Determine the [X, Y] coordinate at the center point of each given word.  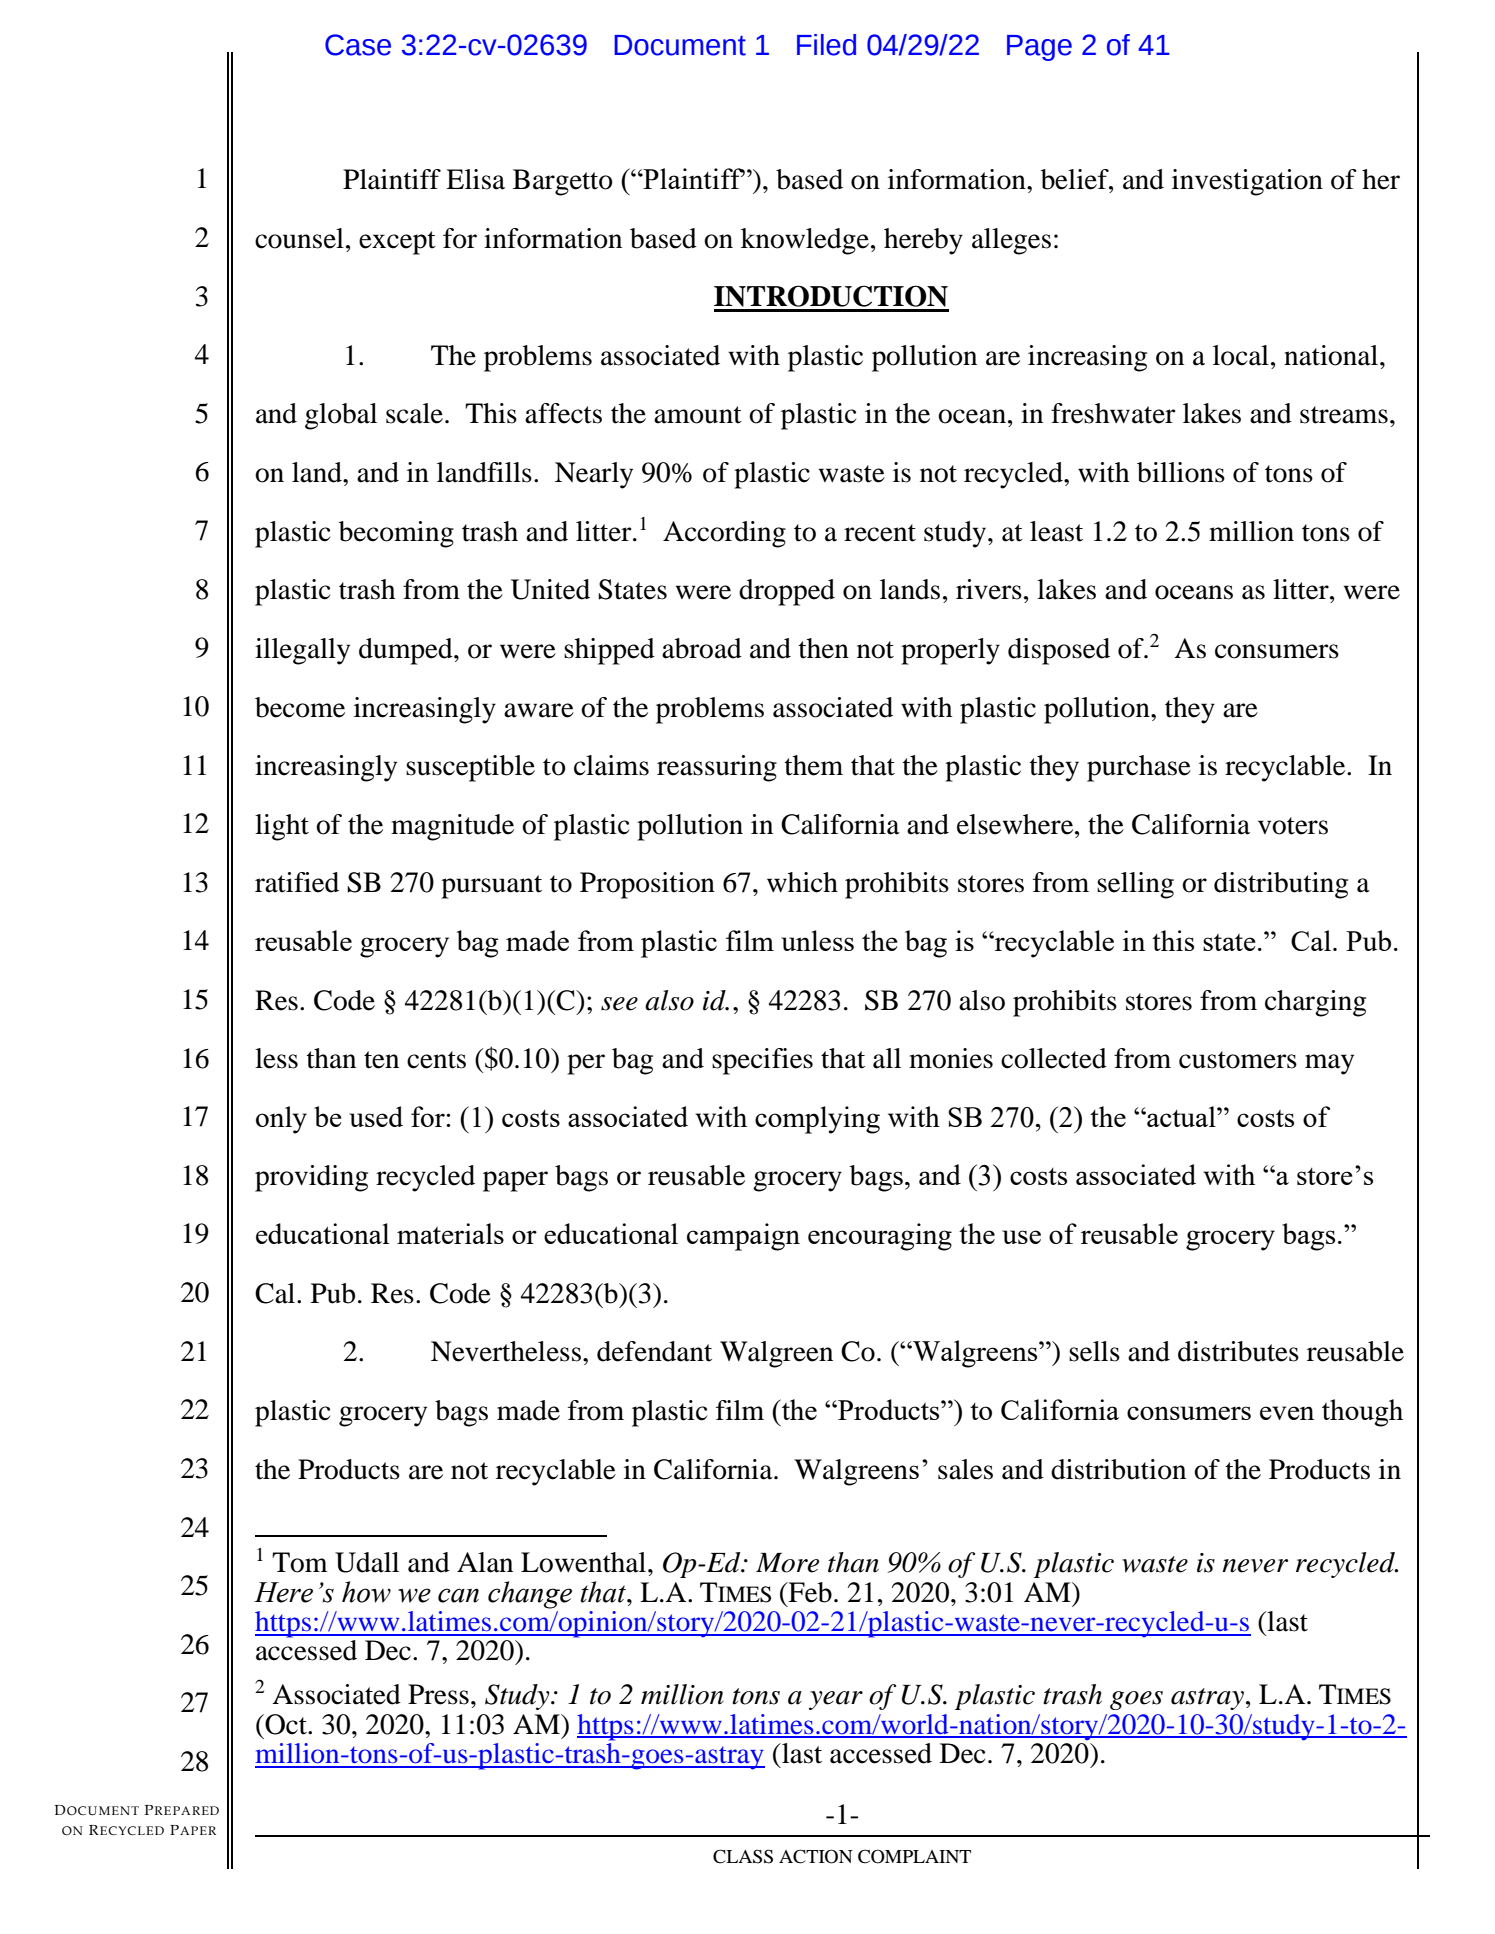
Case [358, 45]
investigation [1247, 182]
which [802, 882]
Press [438, 1694]
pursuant [491, 887]
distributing [1281, 885]
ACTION [816, 1856]
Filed [826, 45]
